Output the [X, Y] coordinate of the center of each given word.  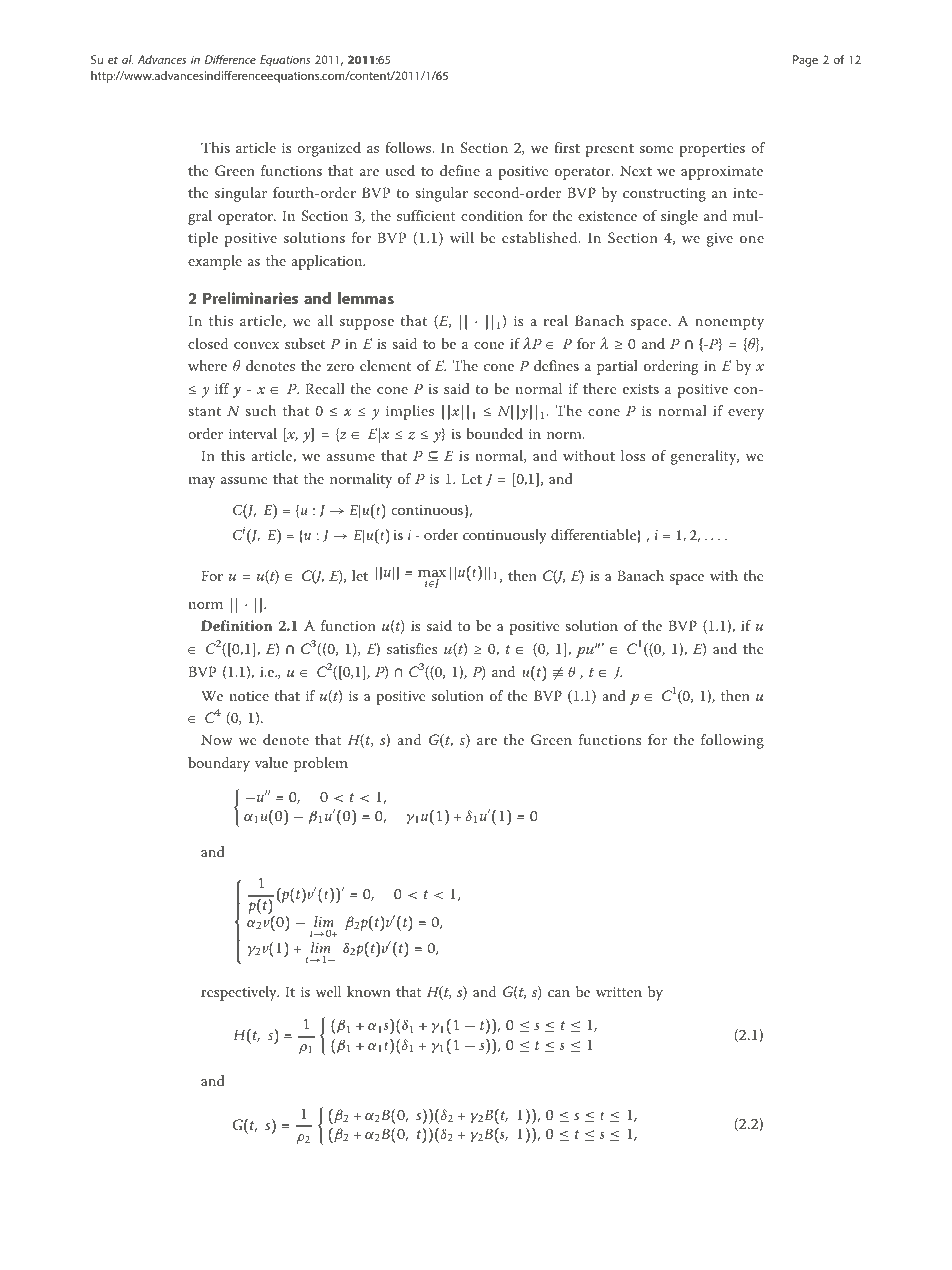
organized [329, 149]
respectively [240, 993]
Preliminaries [250, 298]
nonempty [729, 323]
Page [805, 61]
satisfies [412, 648]
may [202, 482]
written [619, 992]
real [555, 320]
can [559, 993]
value [271, 762]
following [732, 741]
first [567, 147]
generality [705, 457]
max [432, 574]
